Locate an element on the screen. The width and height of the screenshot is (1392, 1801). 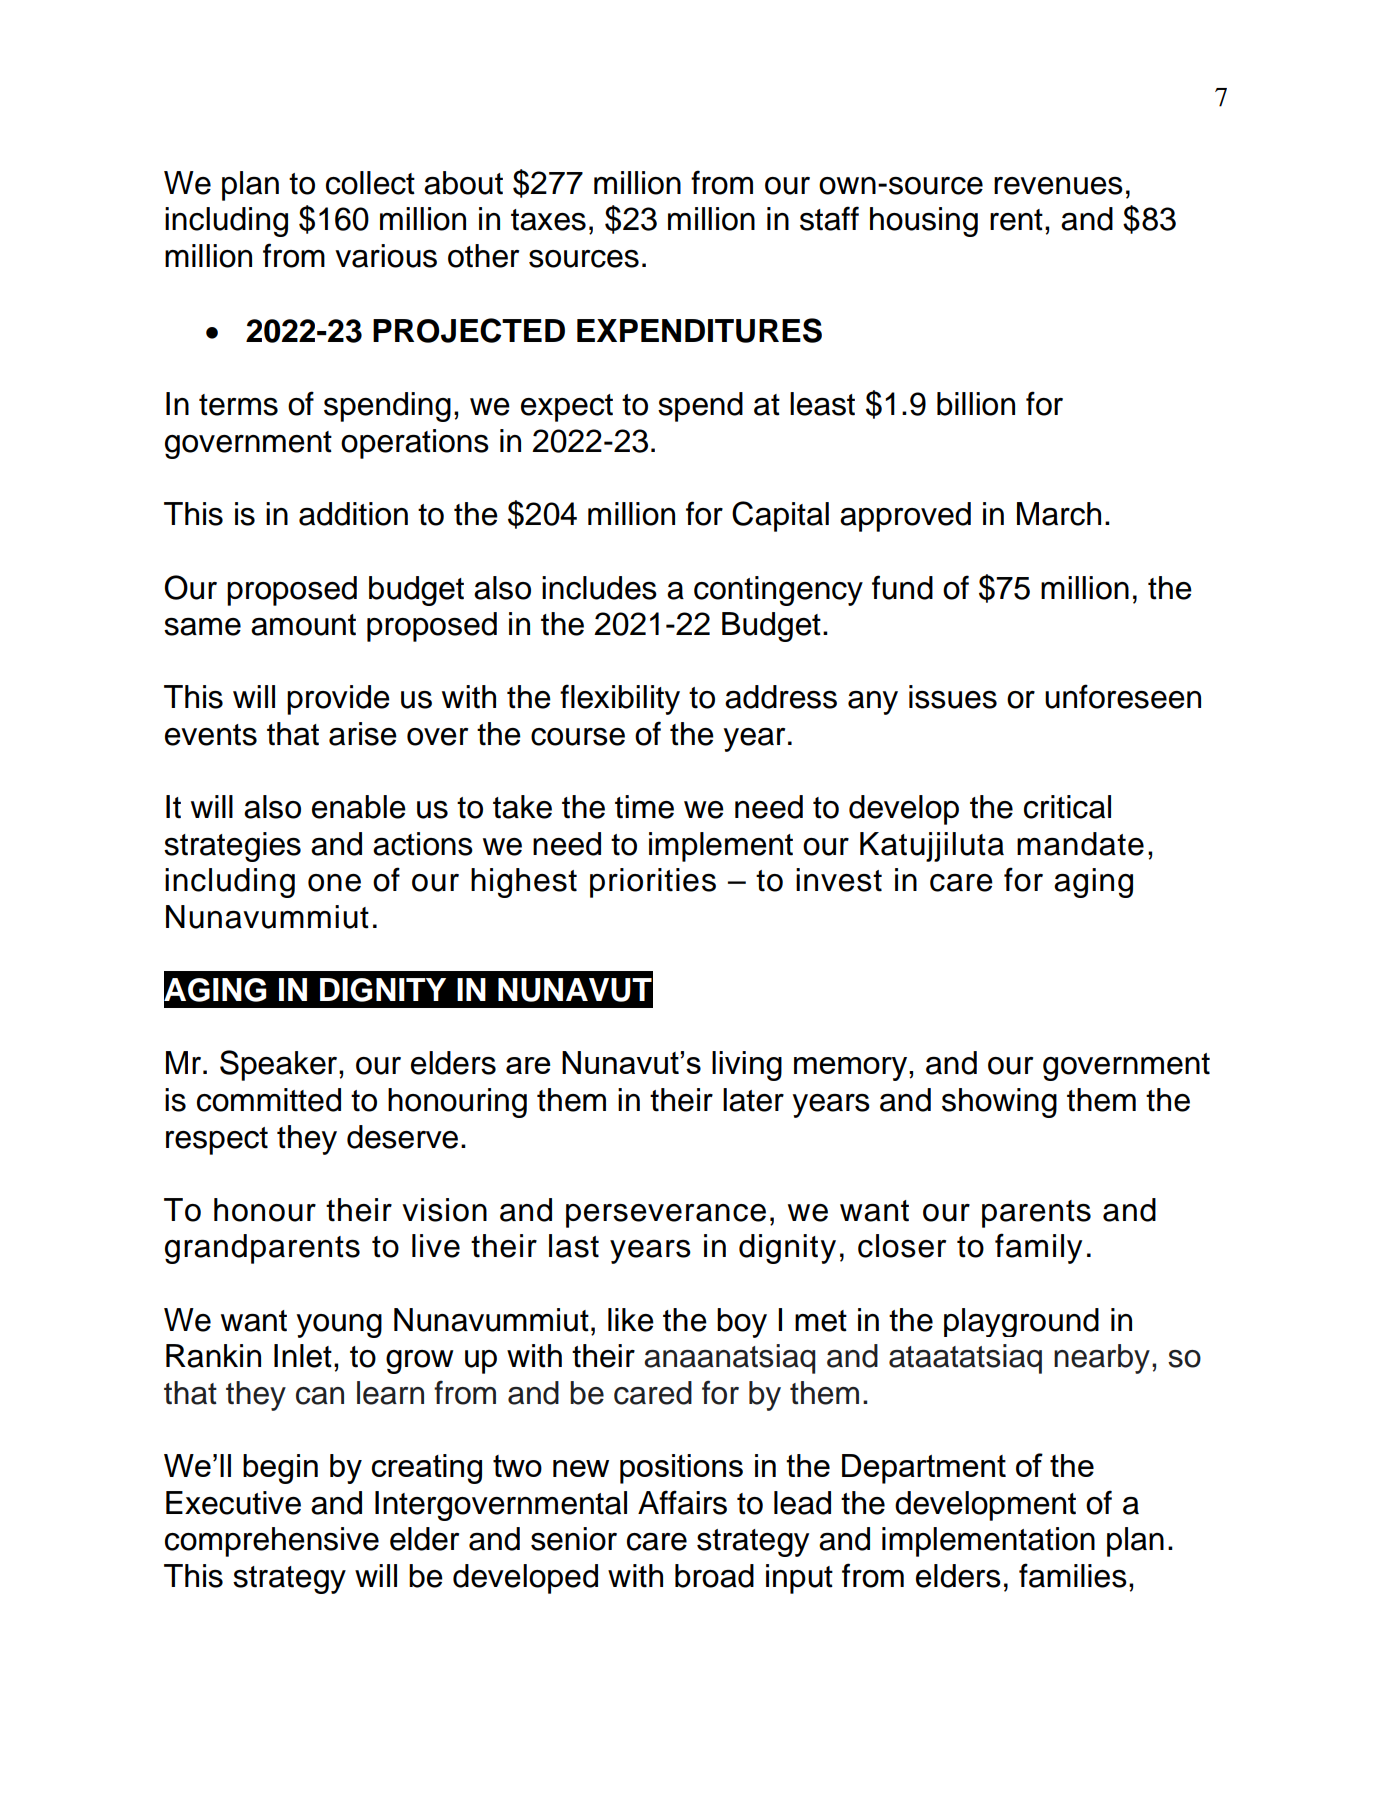
March is located at coordinates (1059, 514).
